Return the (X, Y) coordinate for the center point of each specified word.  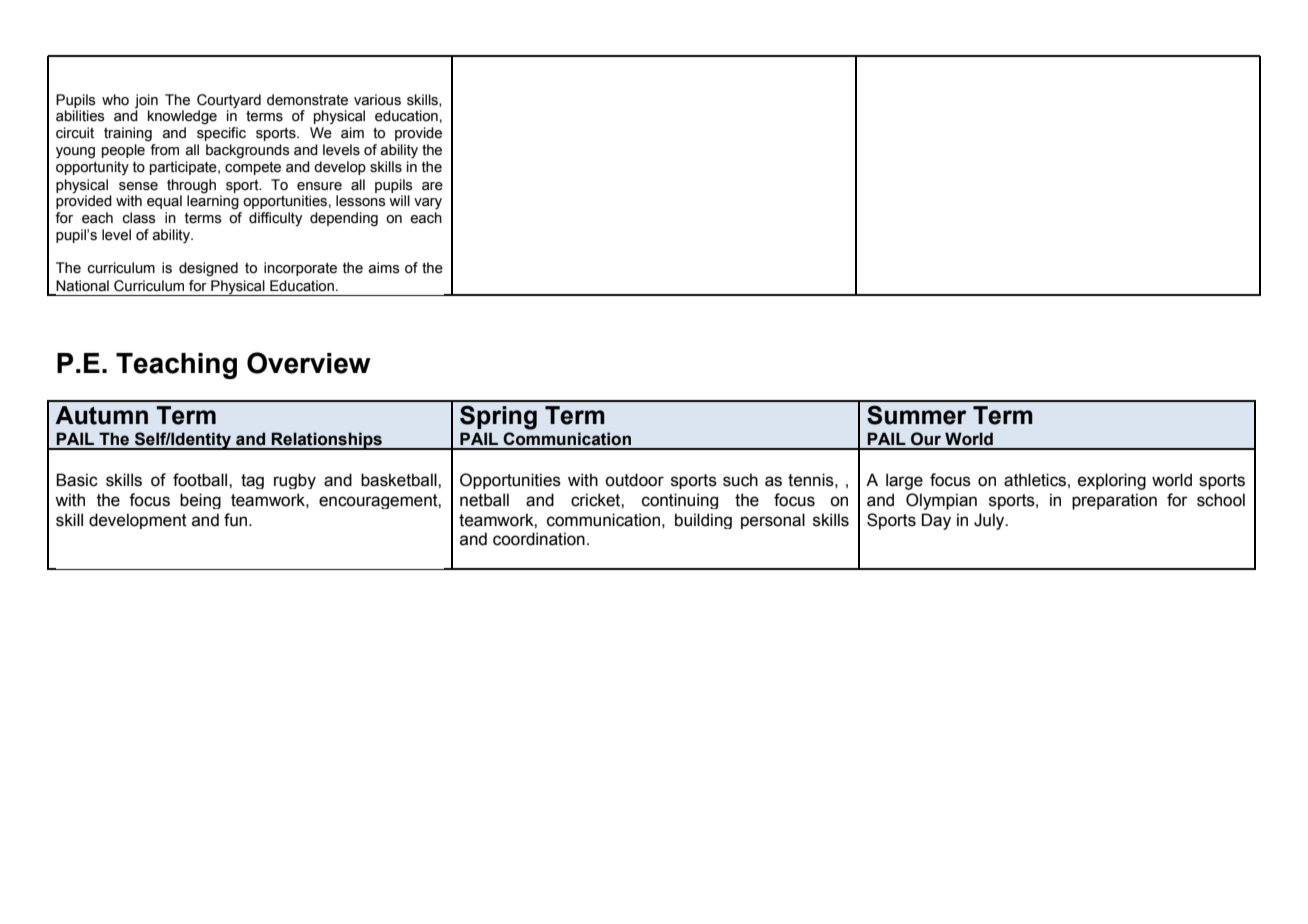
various (377, 100)
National (82, 286)
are (432, 186)
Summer (917, 415)
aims (384, 268)
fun (237, 520)
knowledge (182, 117)
